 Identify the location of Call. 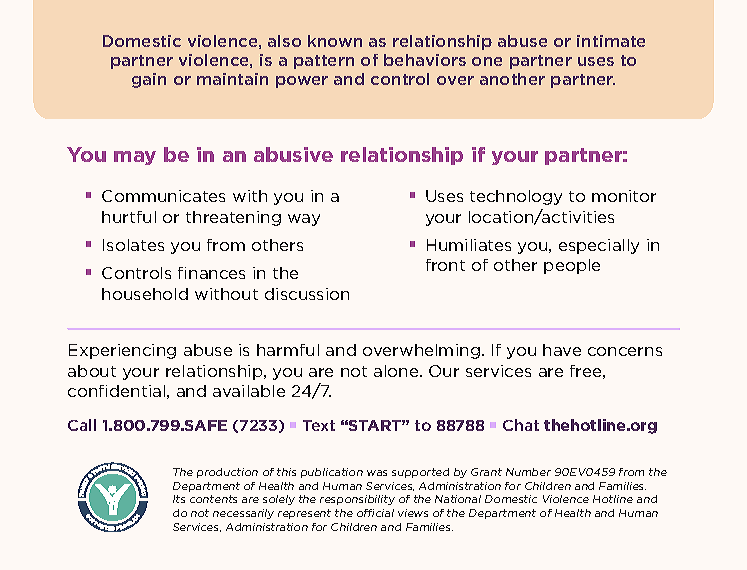
(82, 425).
